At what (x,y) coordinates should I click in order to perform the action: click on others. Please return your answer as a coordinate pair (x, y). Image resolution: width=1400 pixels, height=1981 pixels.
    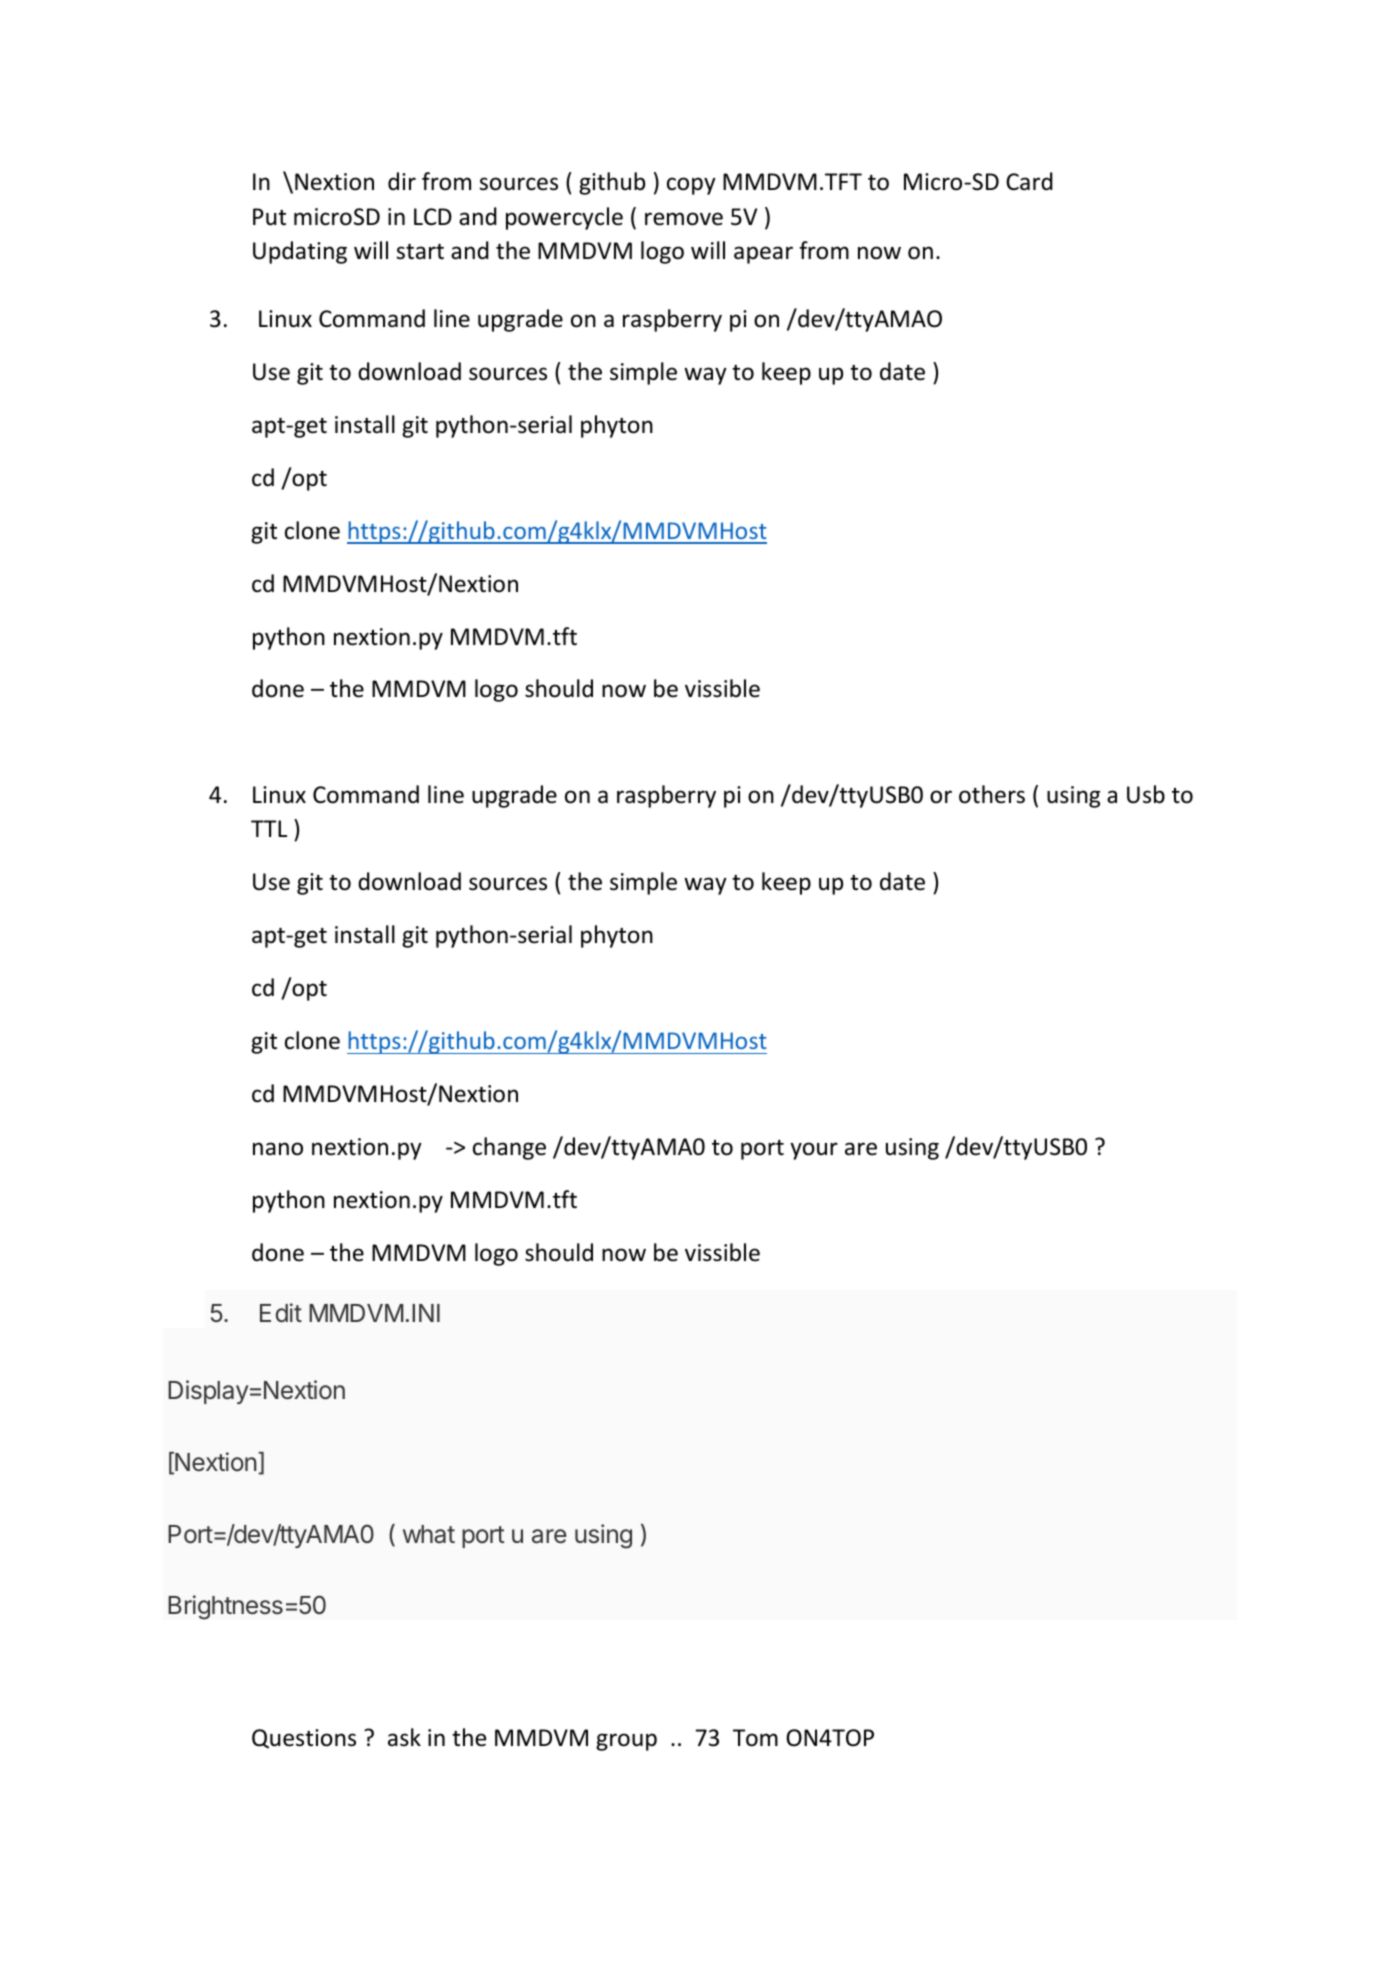
    Looking at the image, I should click on (992, 794).
